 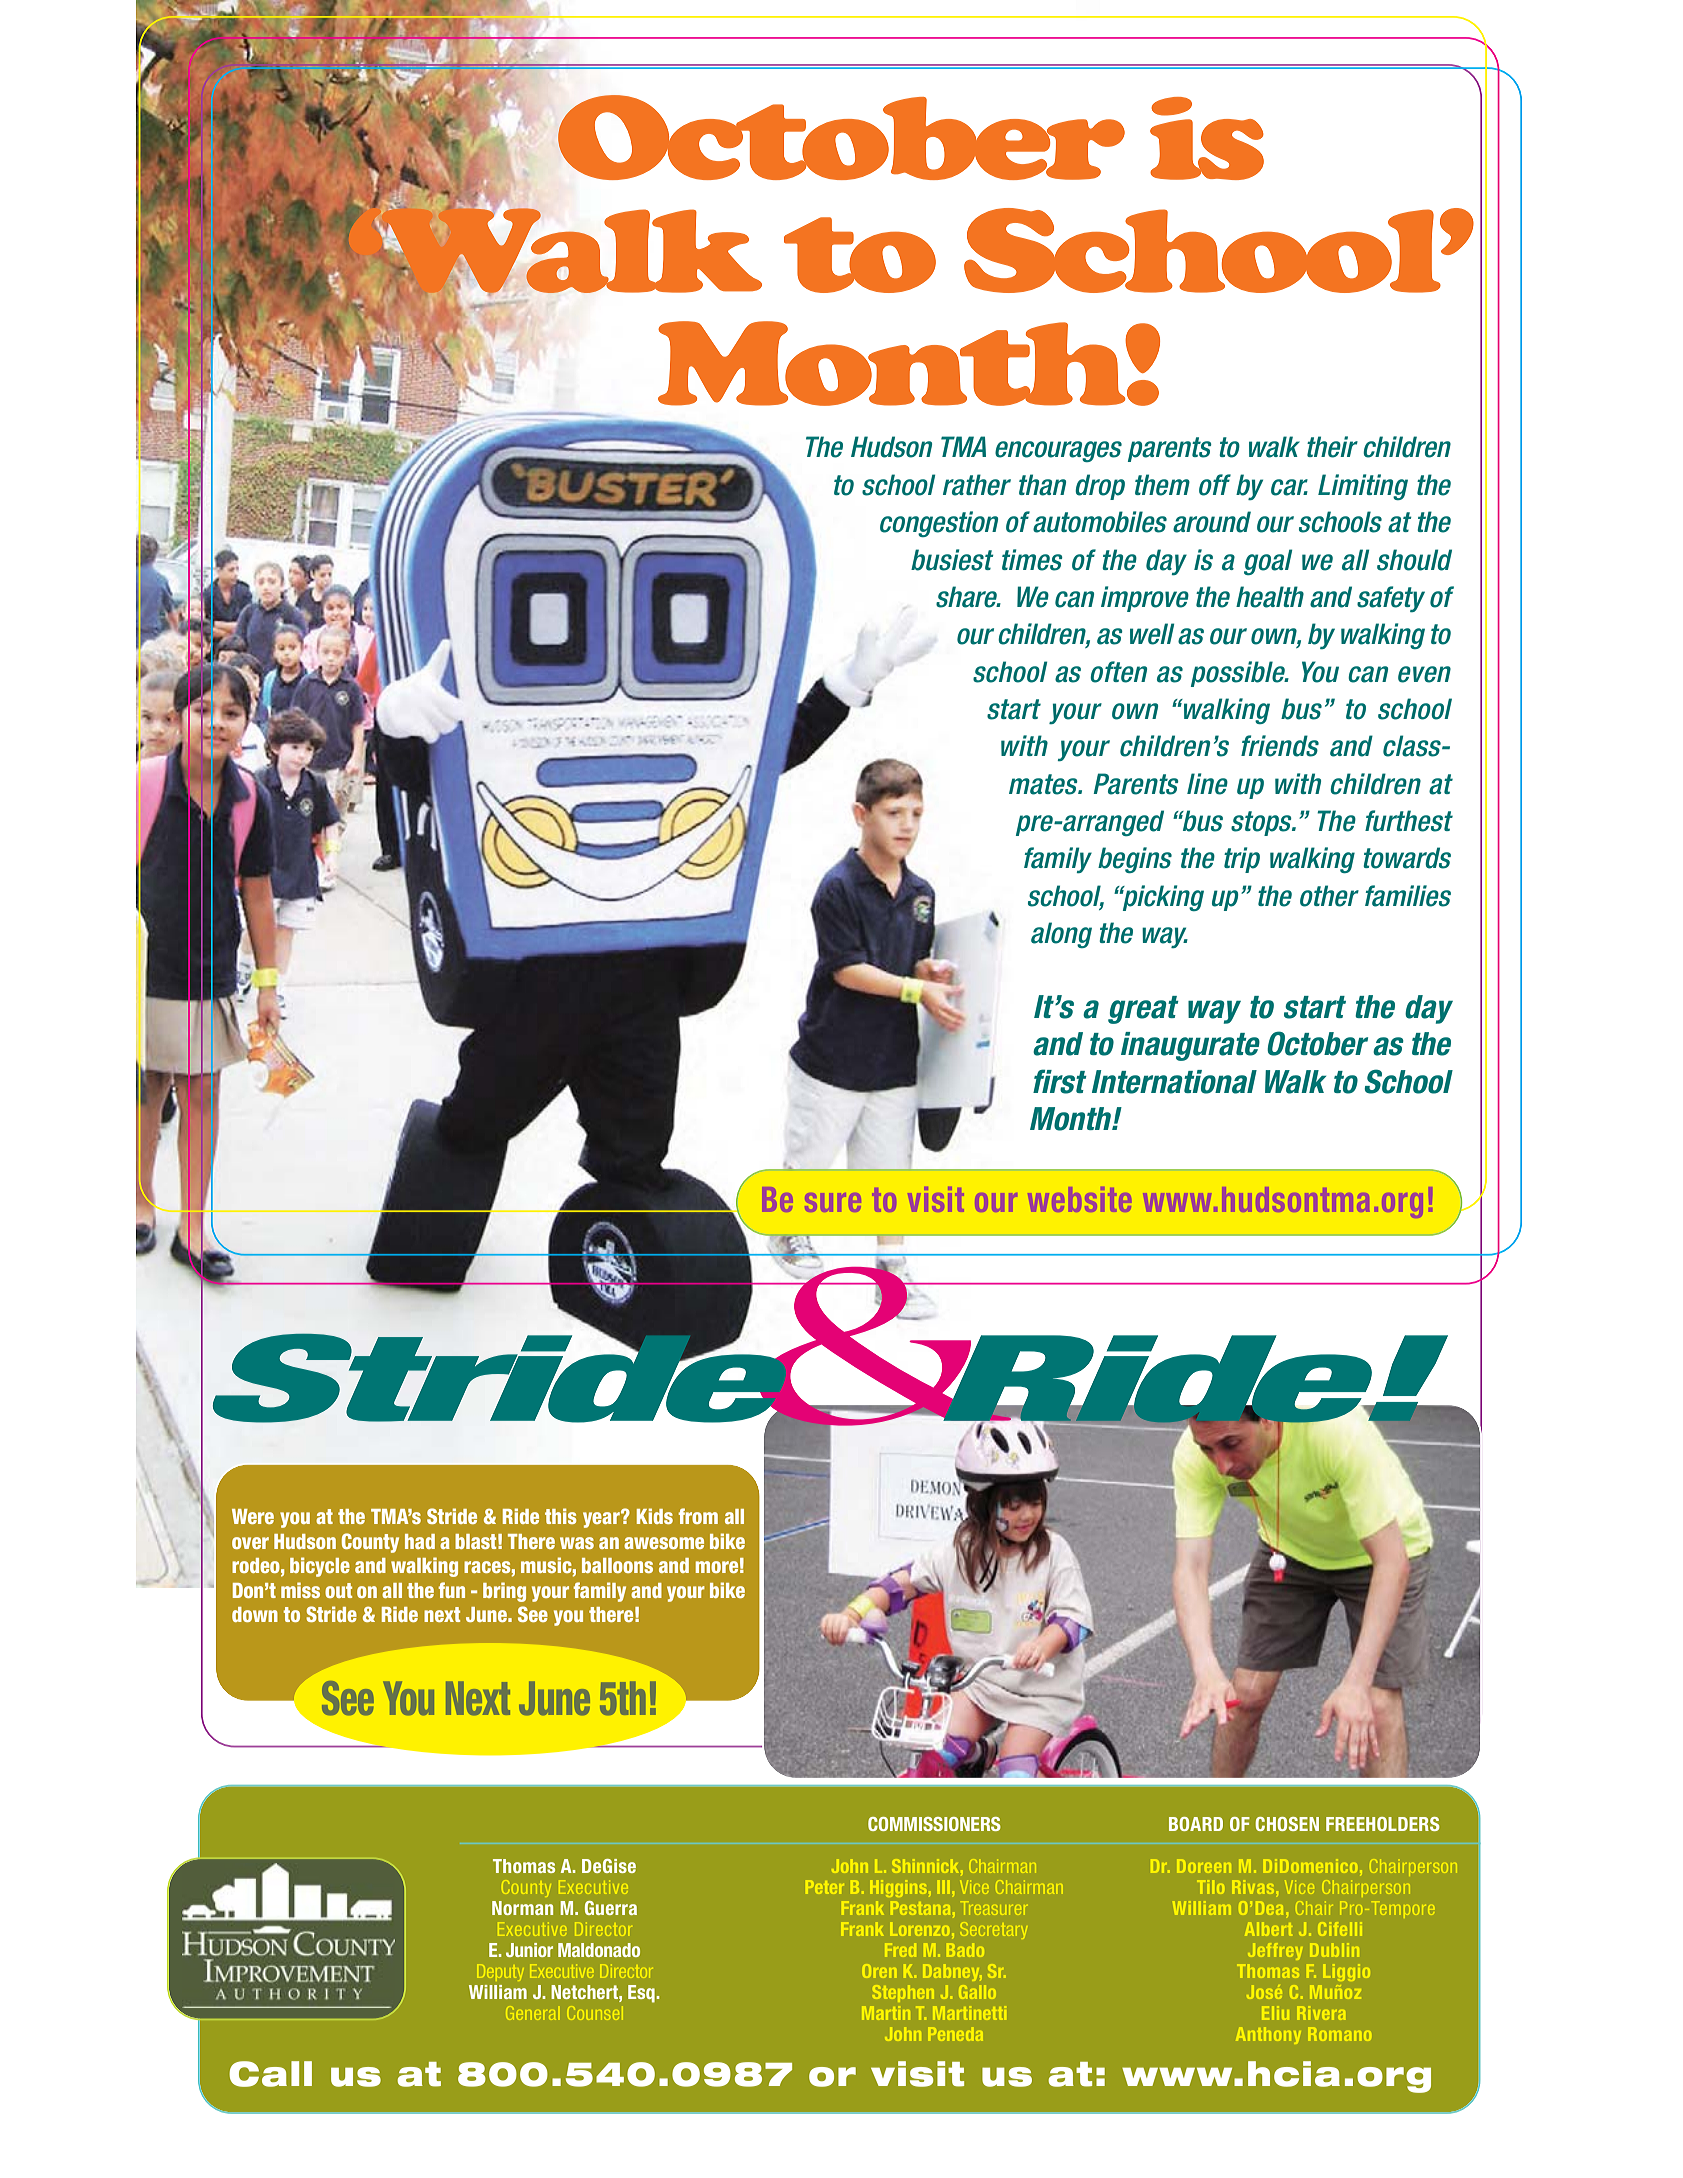 I want to click on rather, so click(x=977, y=485).
